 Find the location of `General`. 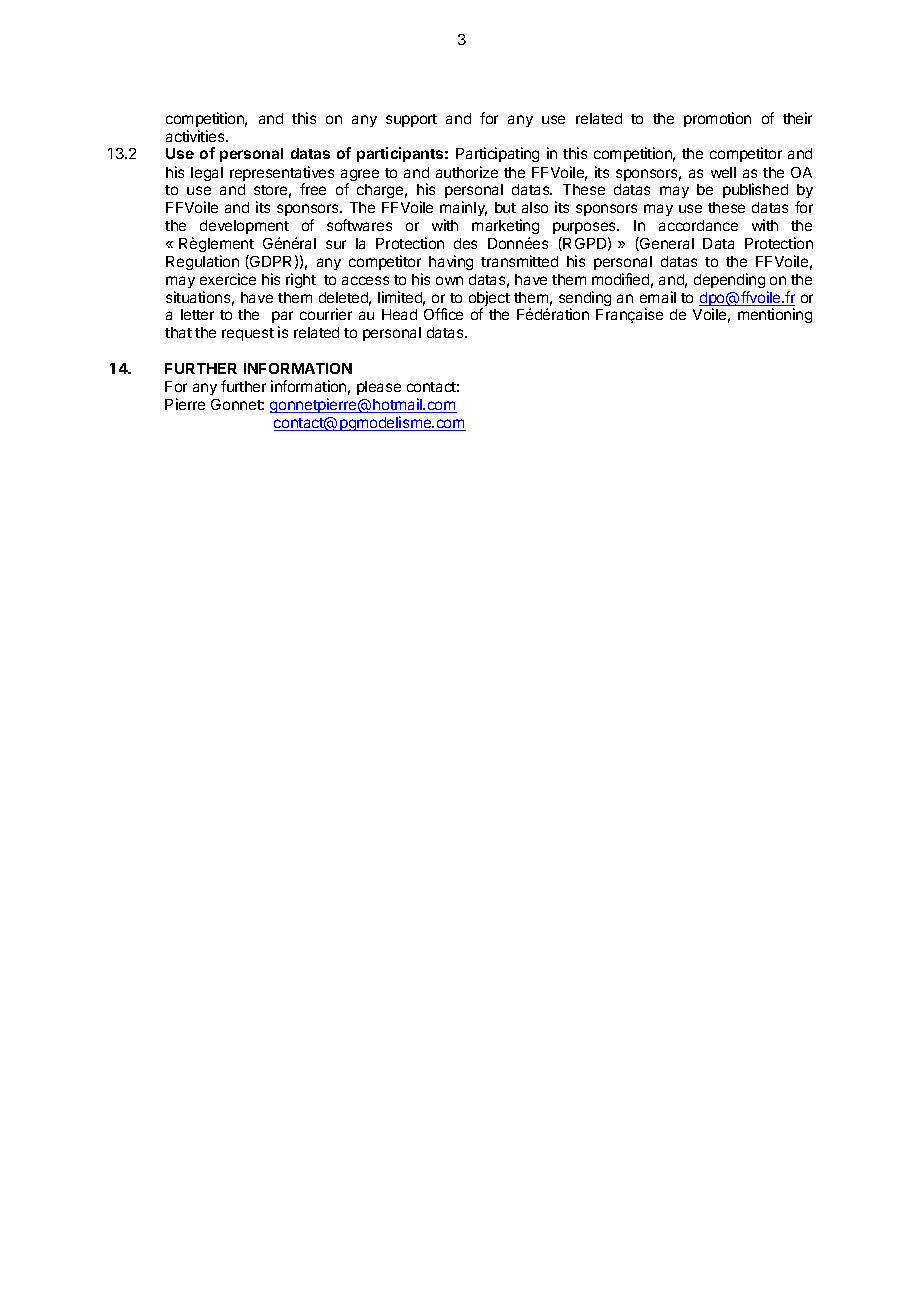

General is located at coordinates (666, 244).
